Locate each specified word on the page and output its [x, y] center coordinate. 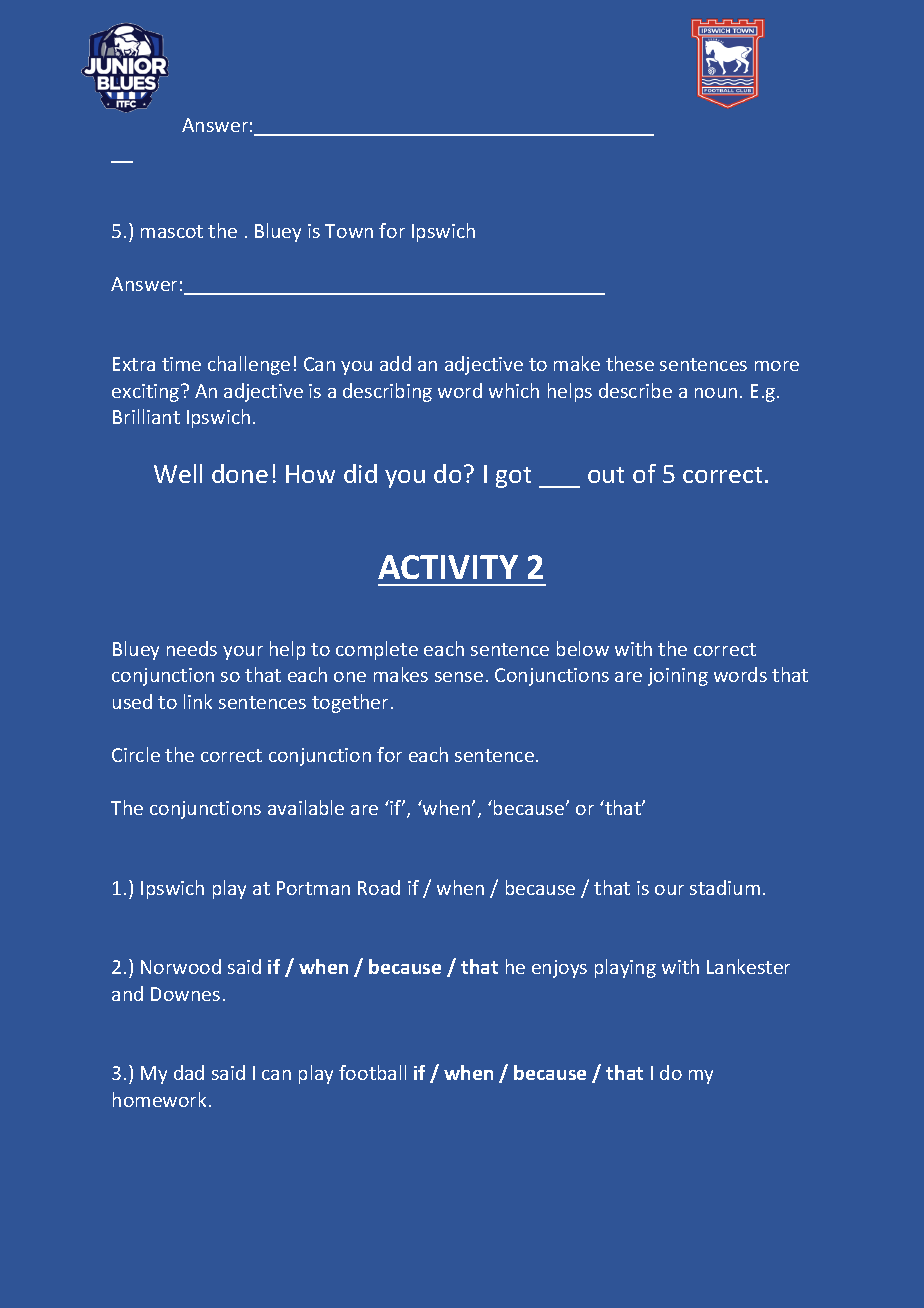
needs [192, 648]
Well [178, 473]
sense [459, 677]
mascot [172, 231]
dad [189, 1072]
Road [379, 887]
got [513, 477]
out [606, 475]
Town [349, 231]
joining [678, 677]
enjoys [559, 969]
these [630, 363]
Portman [313, 888]
